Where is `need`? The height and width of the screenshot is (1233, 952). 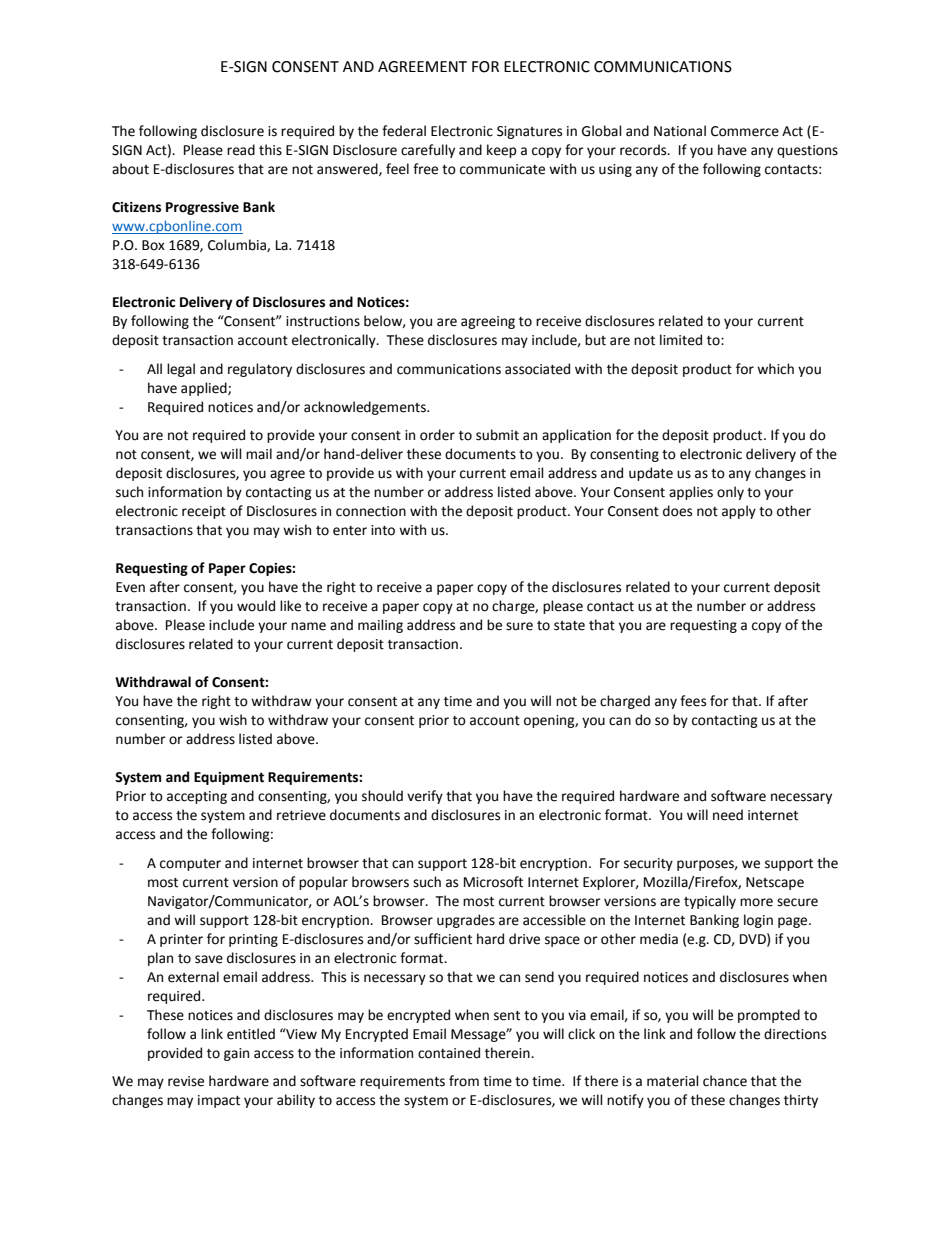 need is located at coordinates (728, 815).
